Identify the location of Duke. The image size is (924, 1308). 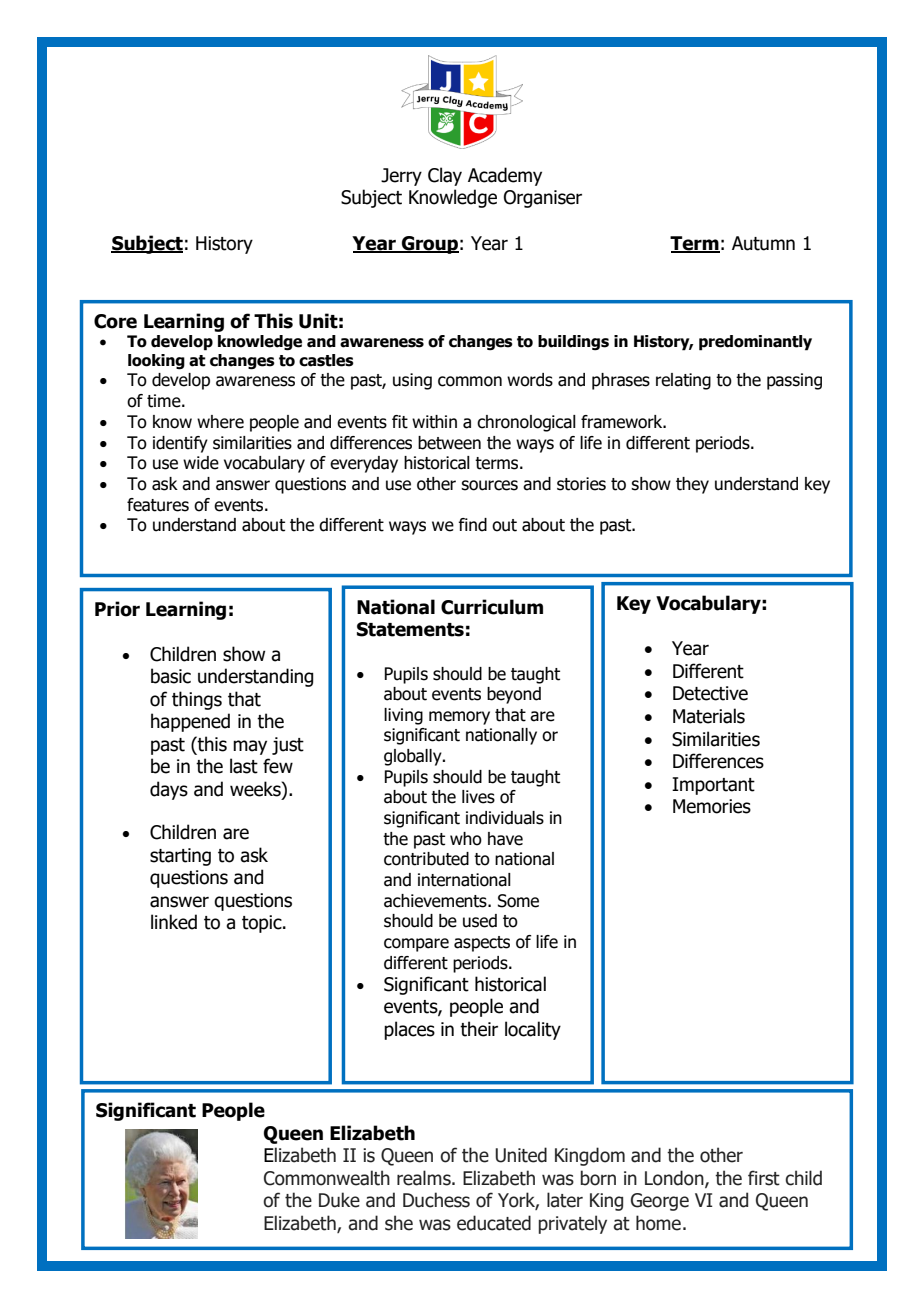
(339, 1200).
